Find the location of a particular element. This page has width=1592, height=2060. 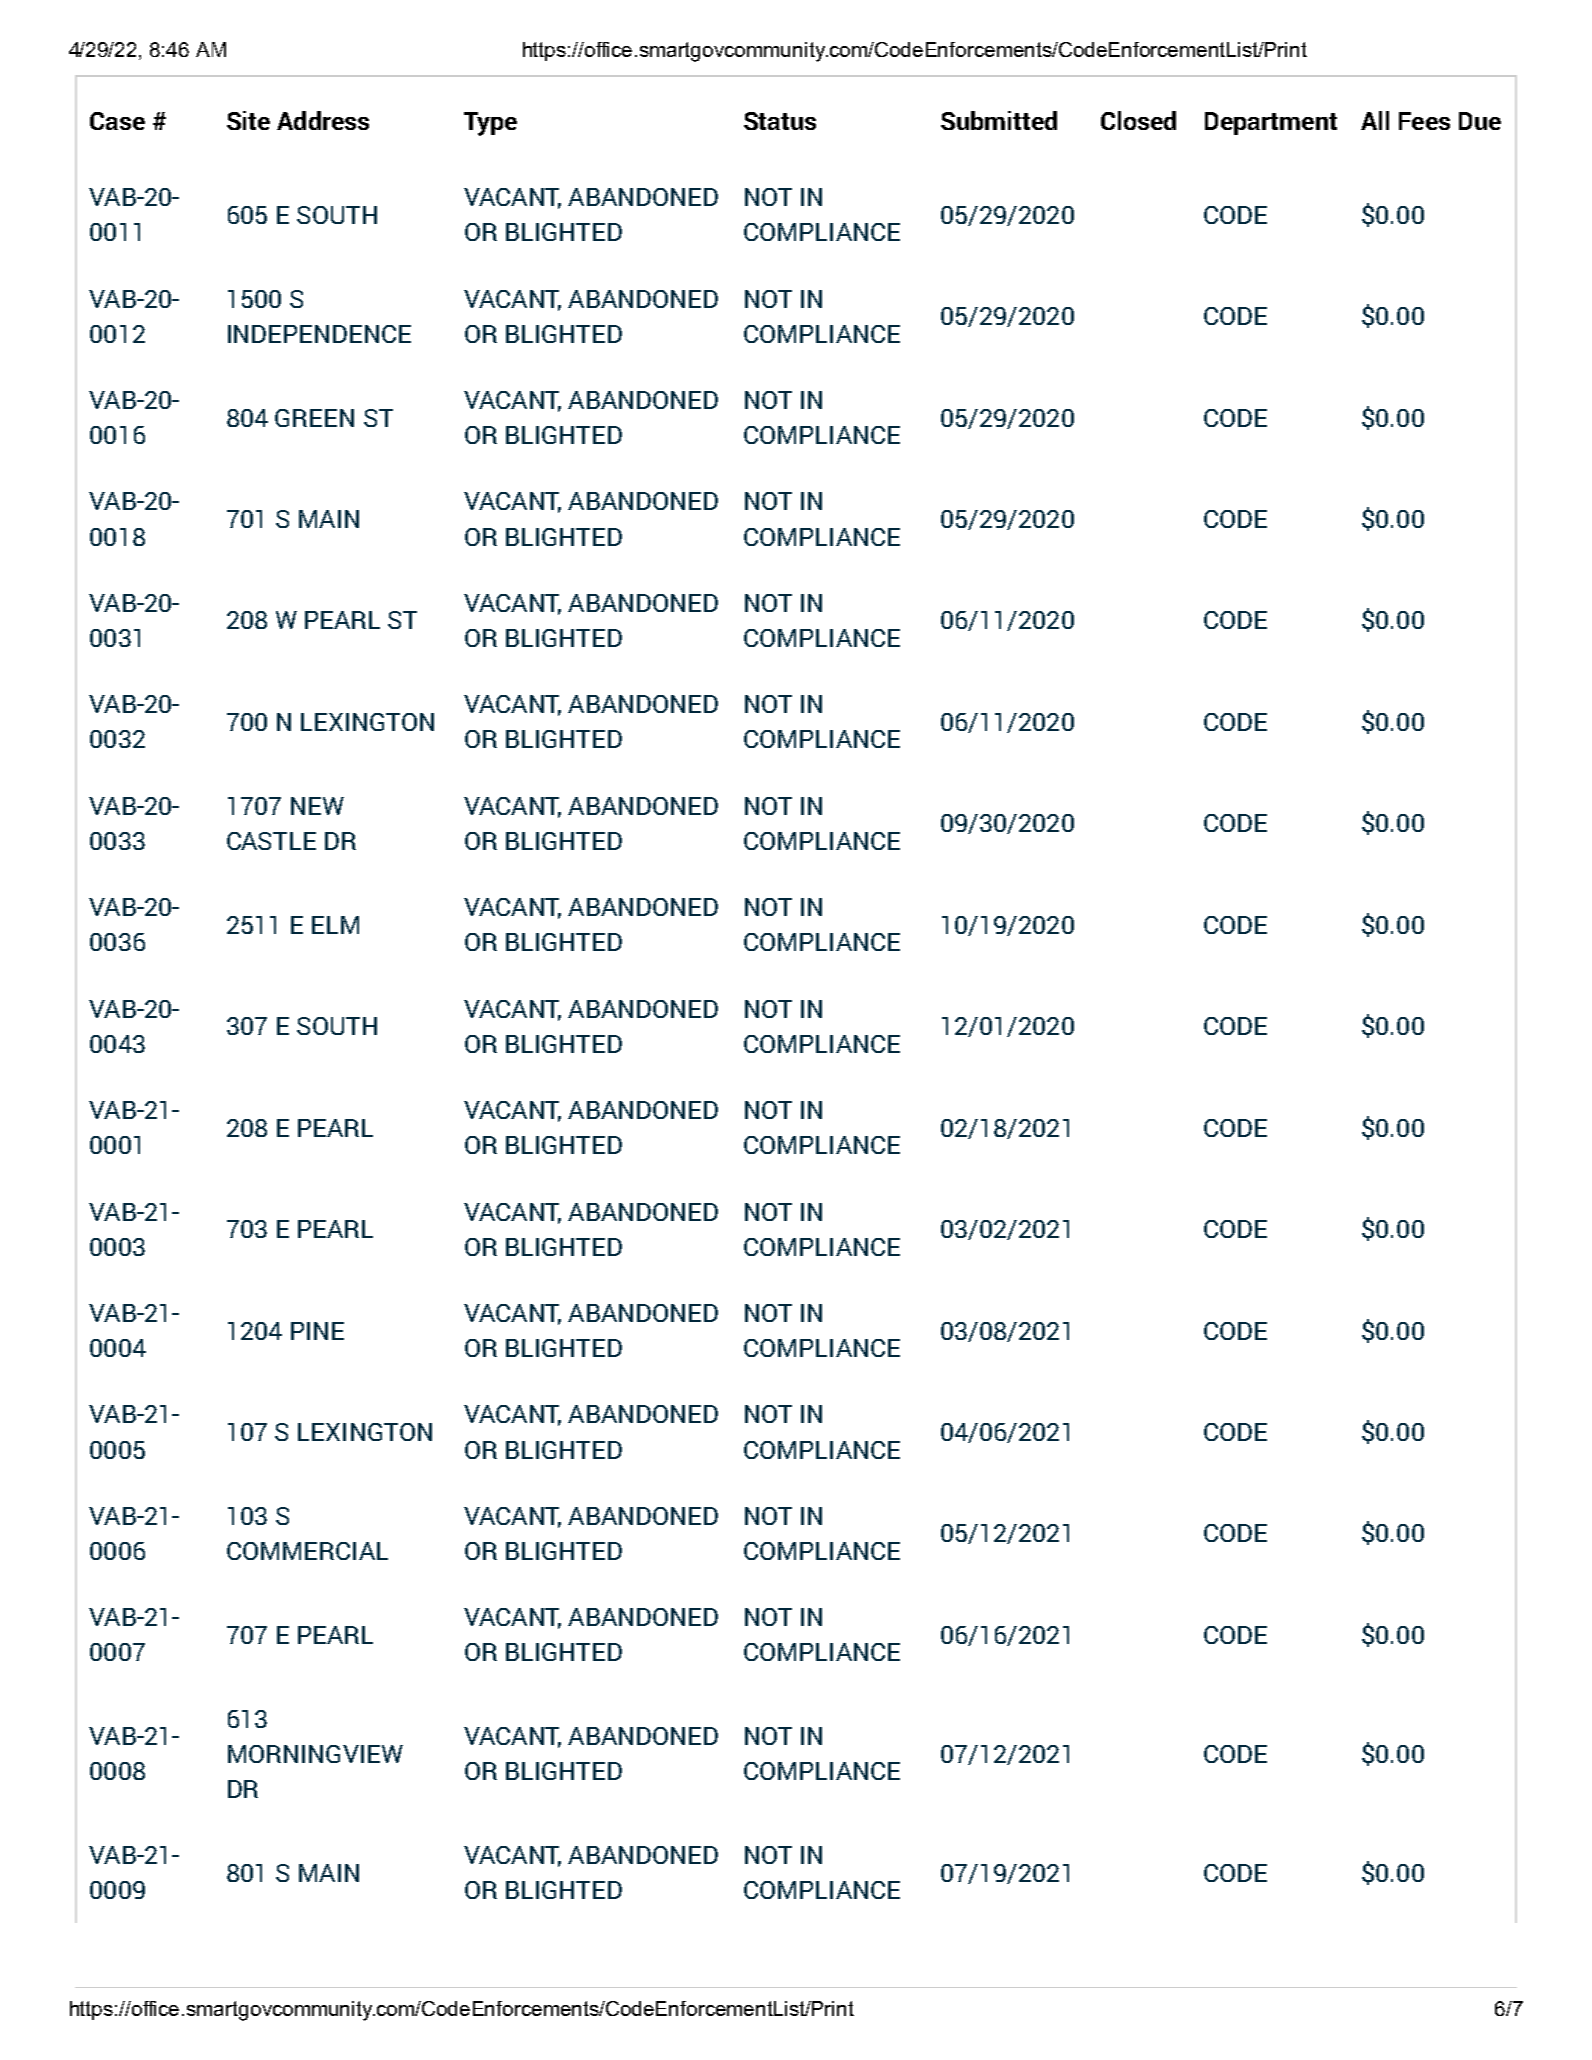

PINE is located at coordinates (317, 1331).
